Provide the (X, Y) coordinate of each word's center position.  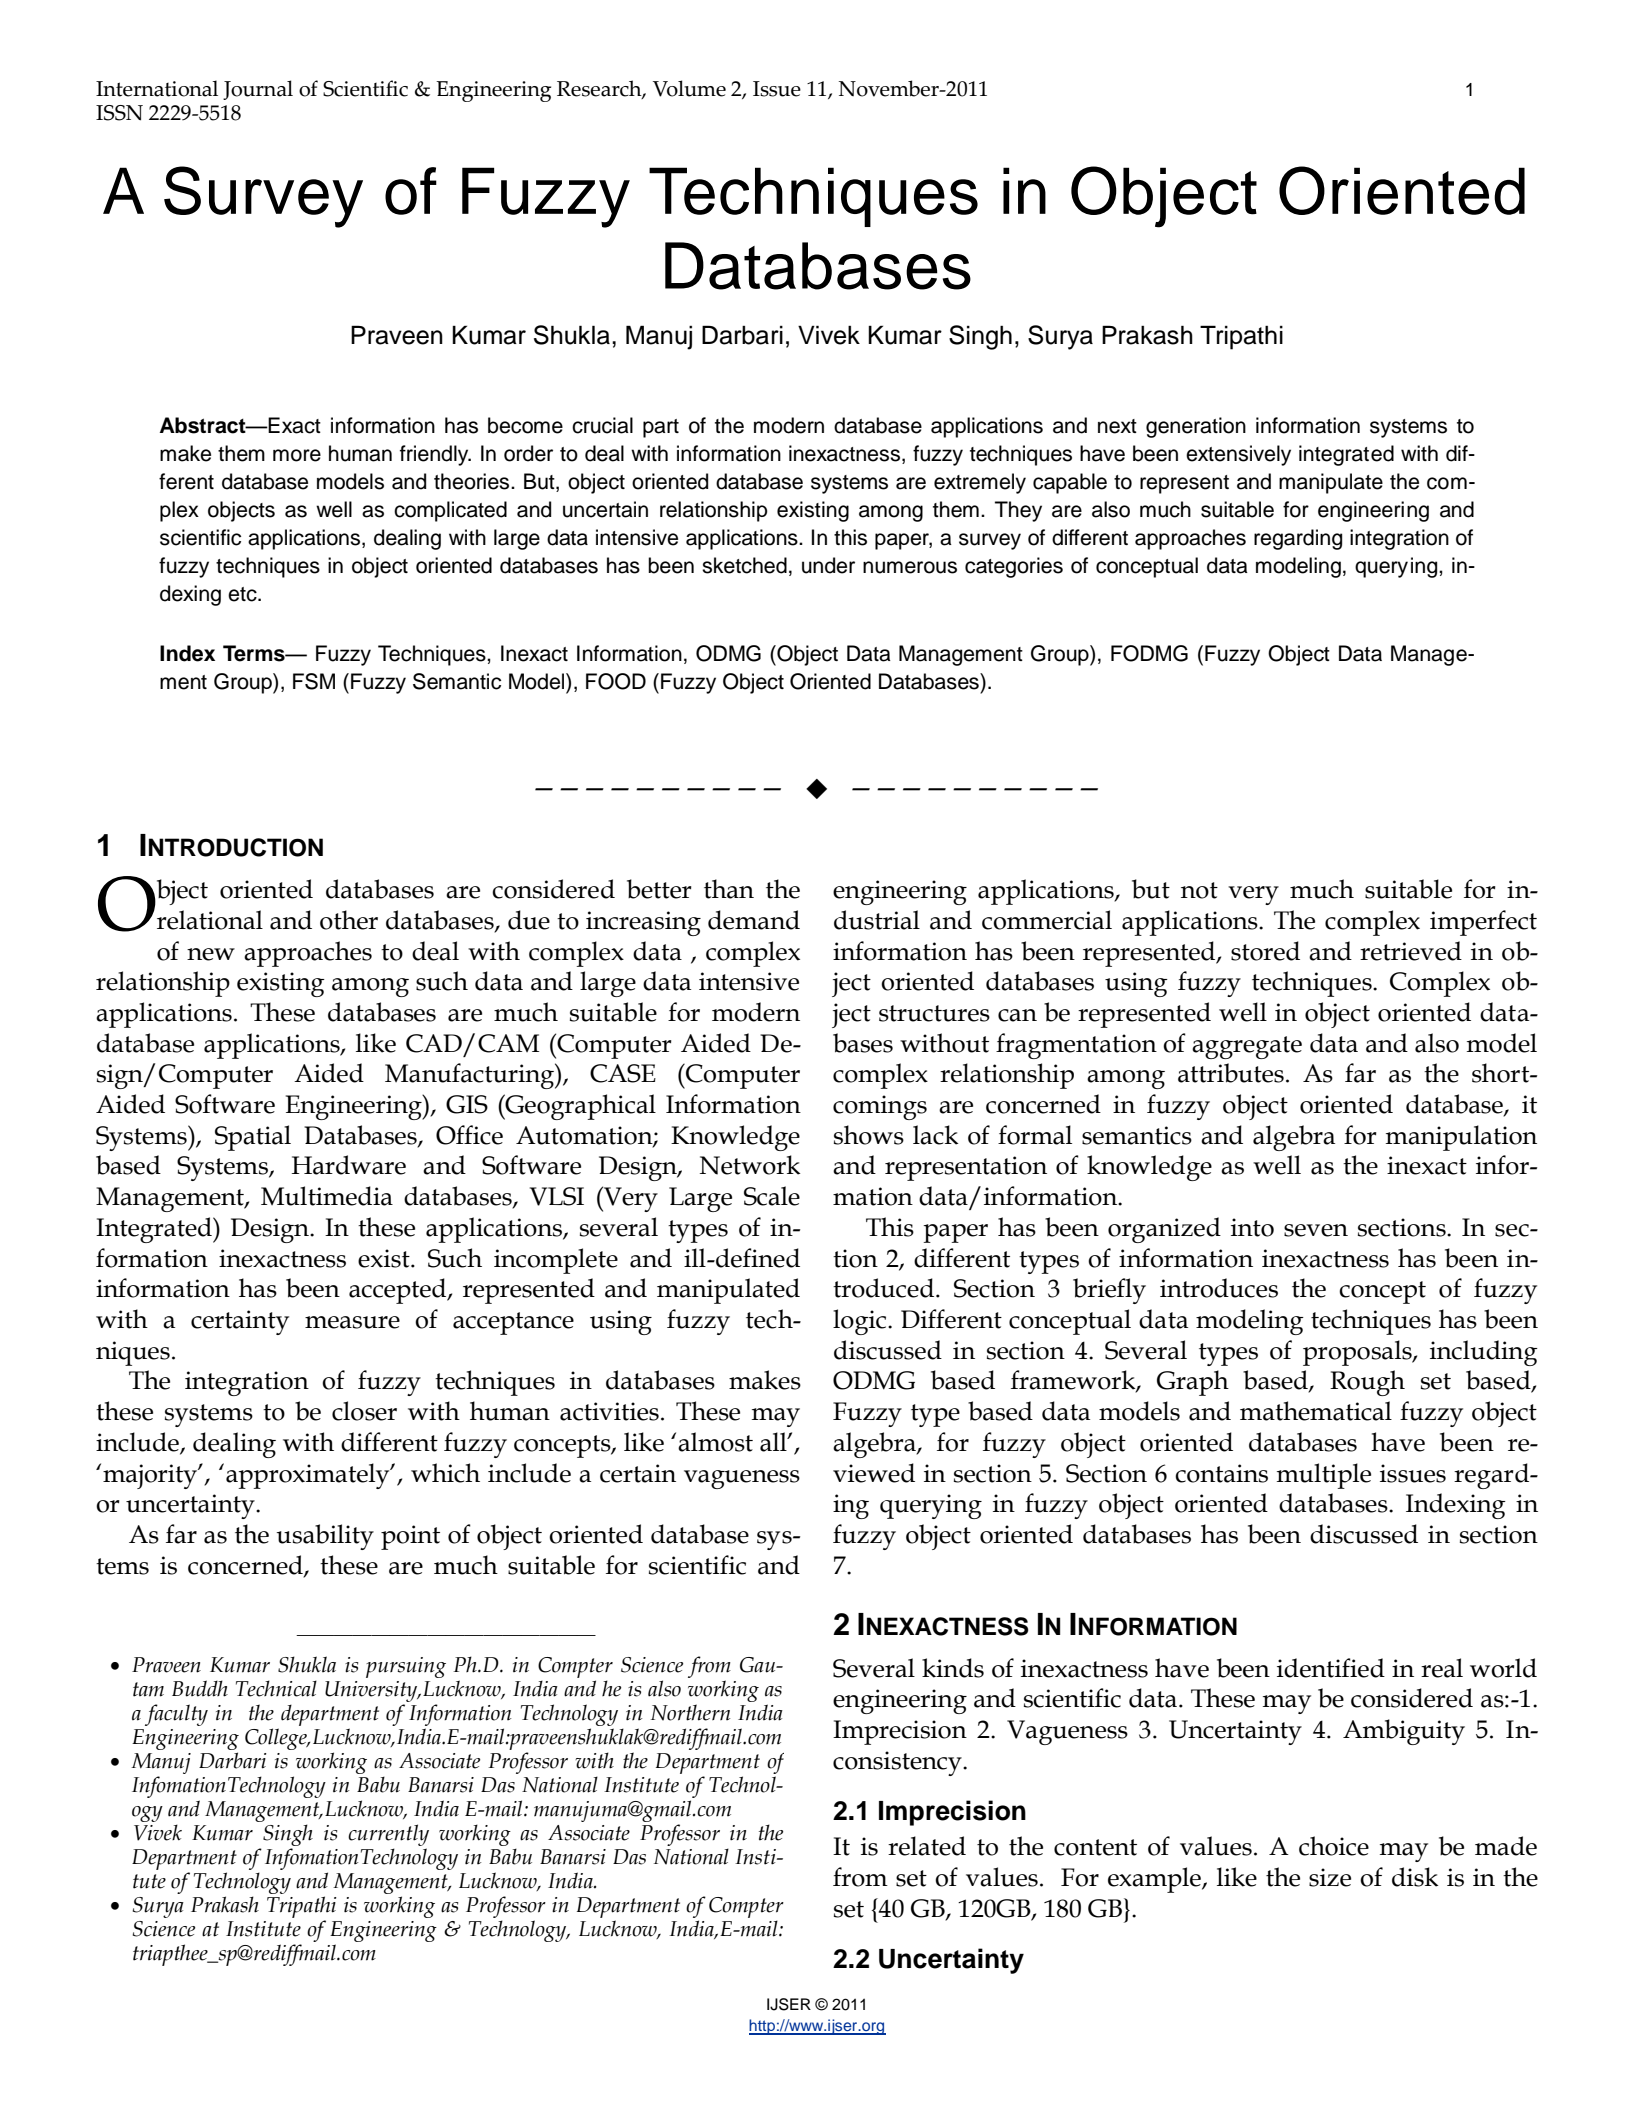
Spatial (253, 1138)
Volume (689, 88)
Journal (258, 90)
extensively (1238, 455)
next (1117, 426)
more (297, 455)
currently (388, 1835)
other (349, 920)
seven (1316, 1230)
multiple (1324, 1476)
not (1199, 890)
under (828, 565)
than (729, 889)
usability (325, 1537)
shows (869, 1135)
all (774, 1442)
